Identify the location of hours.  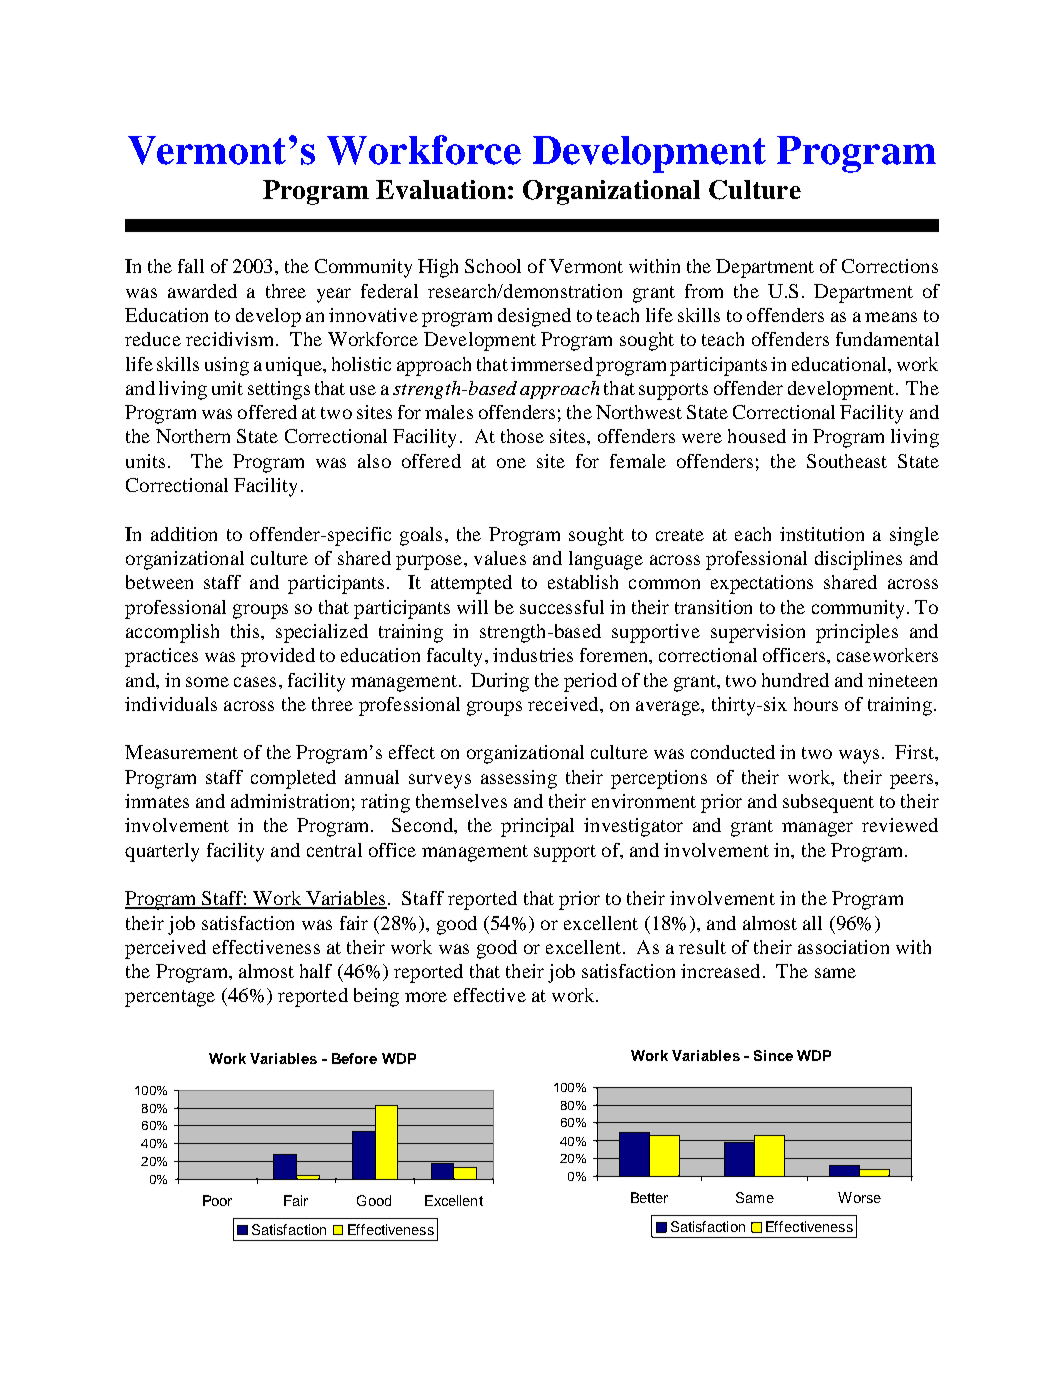
(816, 704).
